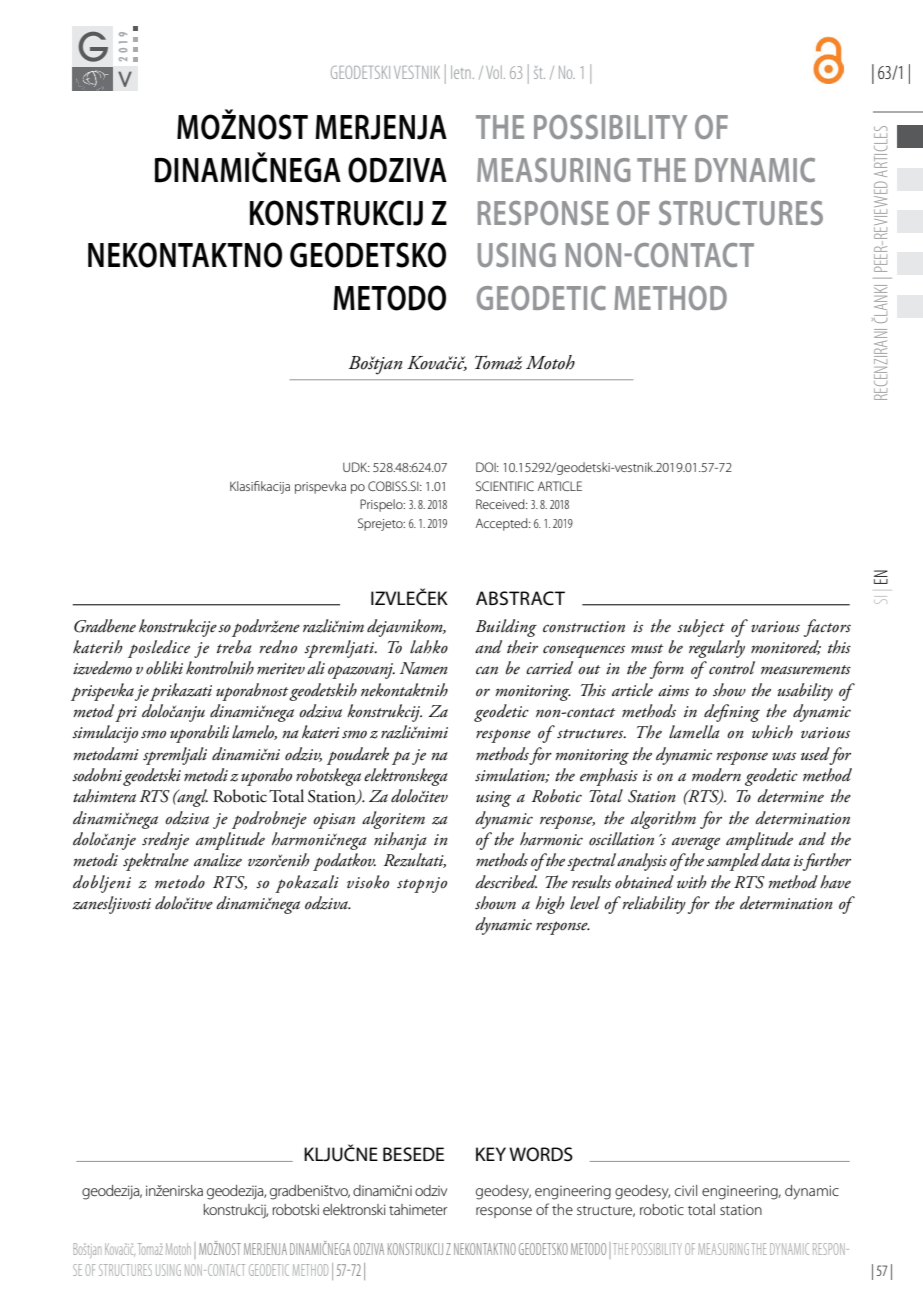  I want to click on DOI, so click(487, 467).
